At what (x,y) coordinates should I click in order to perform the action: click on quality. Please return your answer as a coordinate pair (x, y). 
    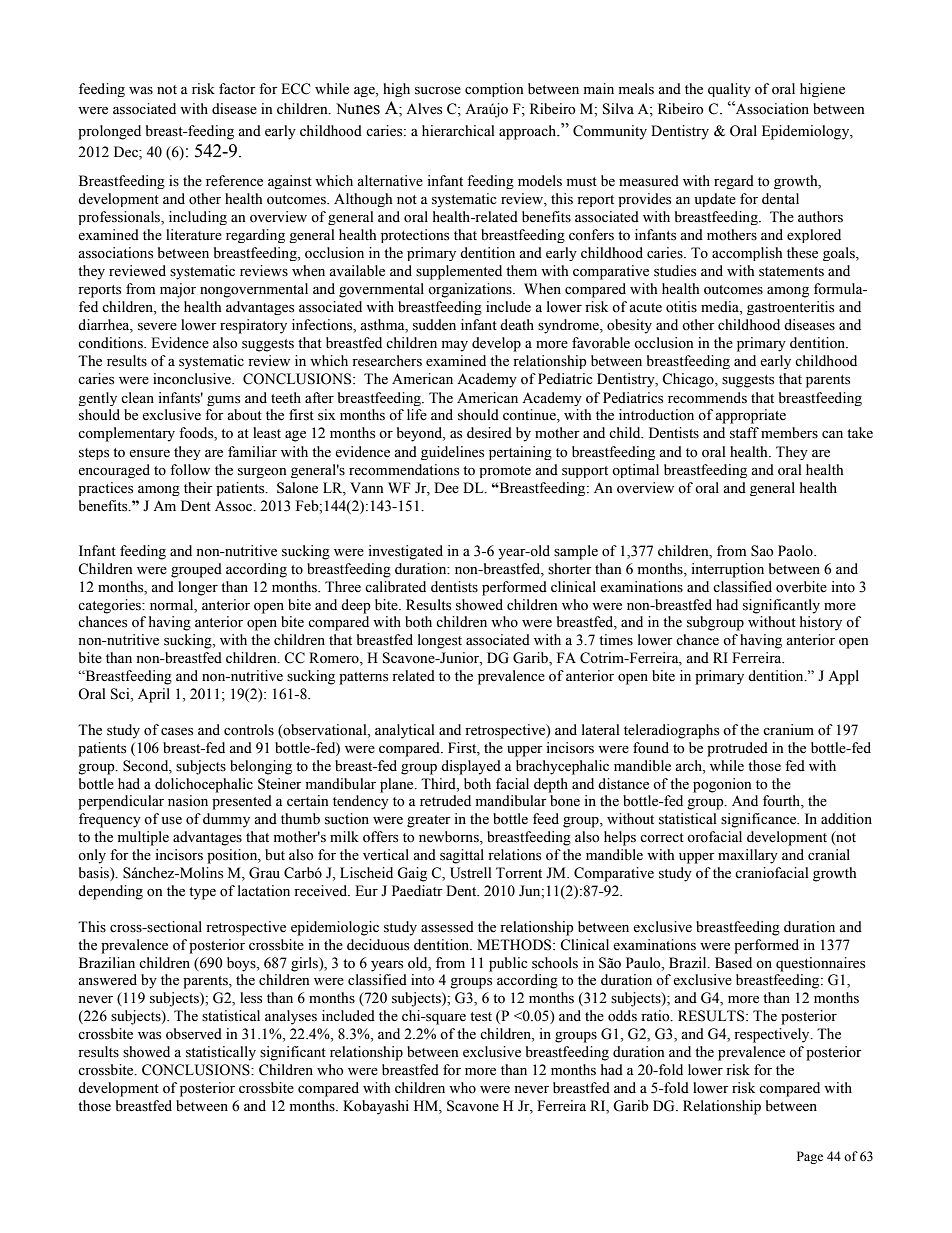
    Looking at the image, I should click on (729, 90).
